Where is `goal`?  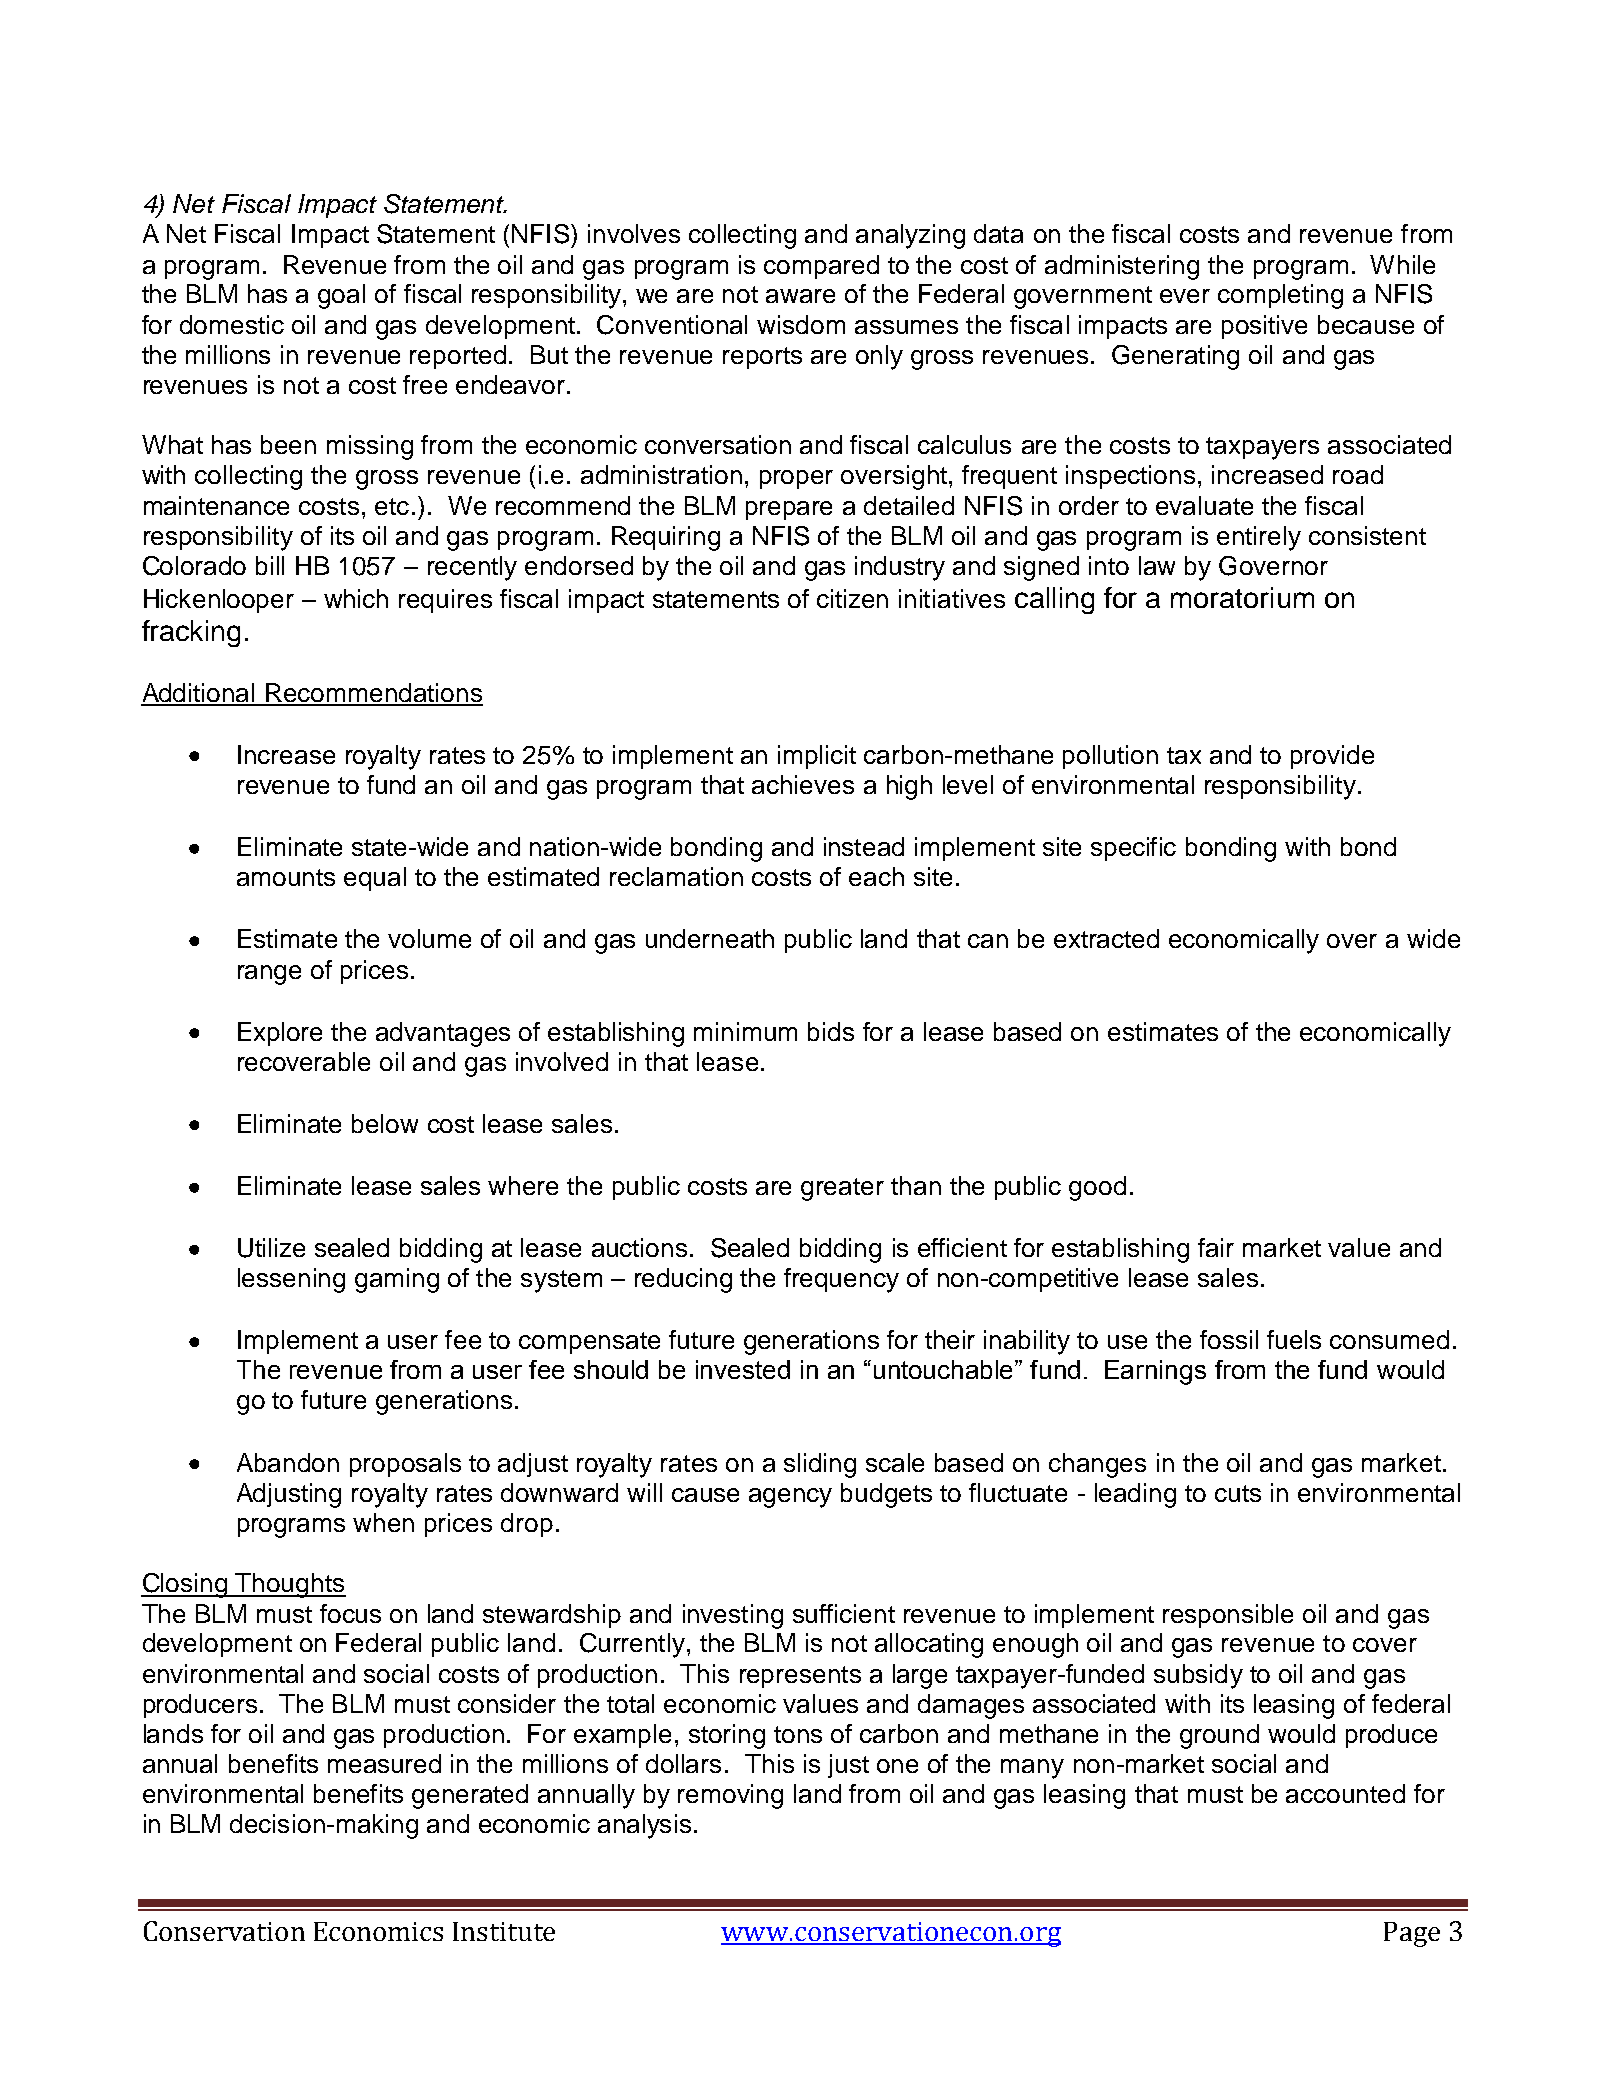
goal is located at coordinates (341, 296).
